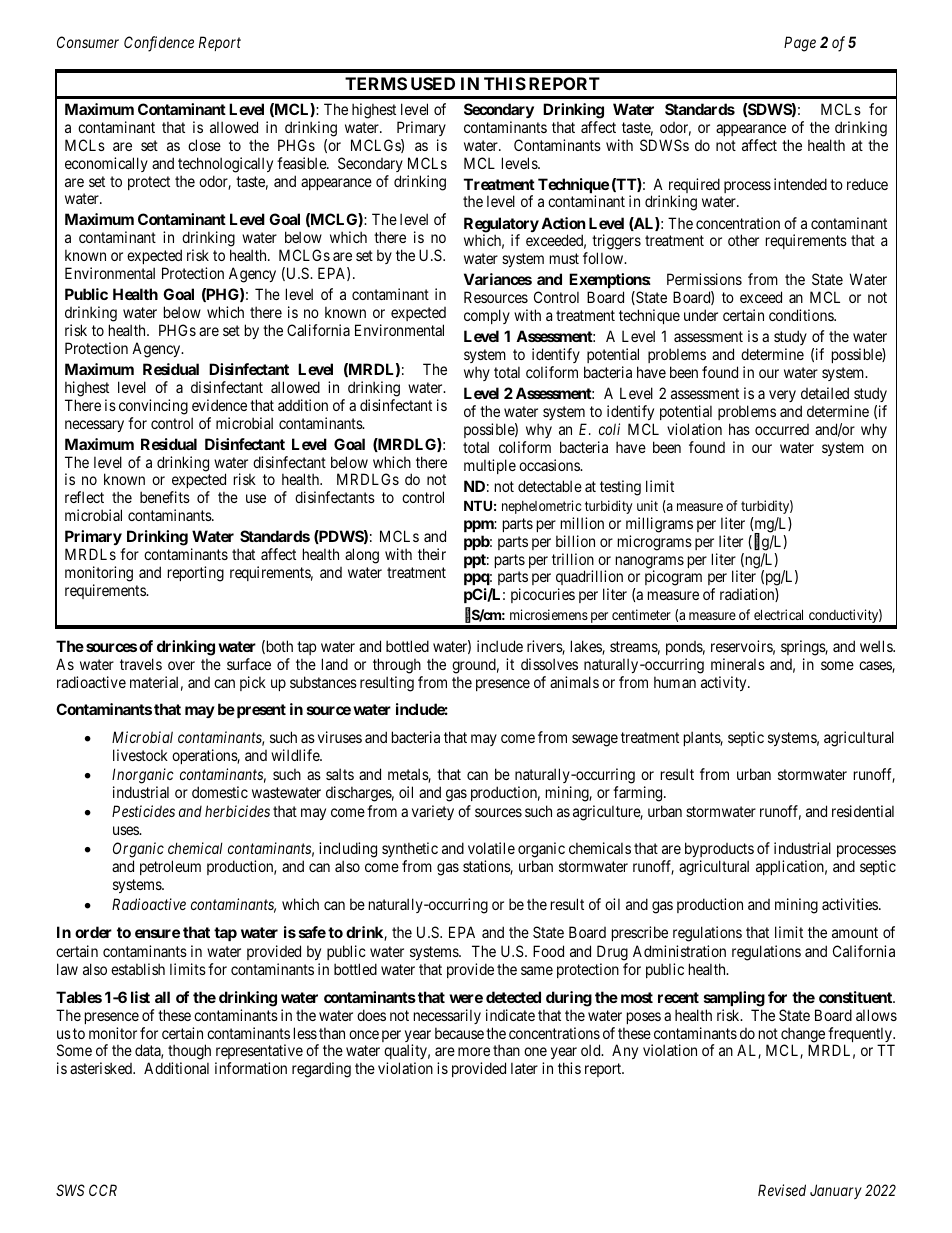 The image size is (952, 1233). What do you see at coordinates (153, 407) in the screenshot?
I see `convincing` at bounding box center [153, 407].
